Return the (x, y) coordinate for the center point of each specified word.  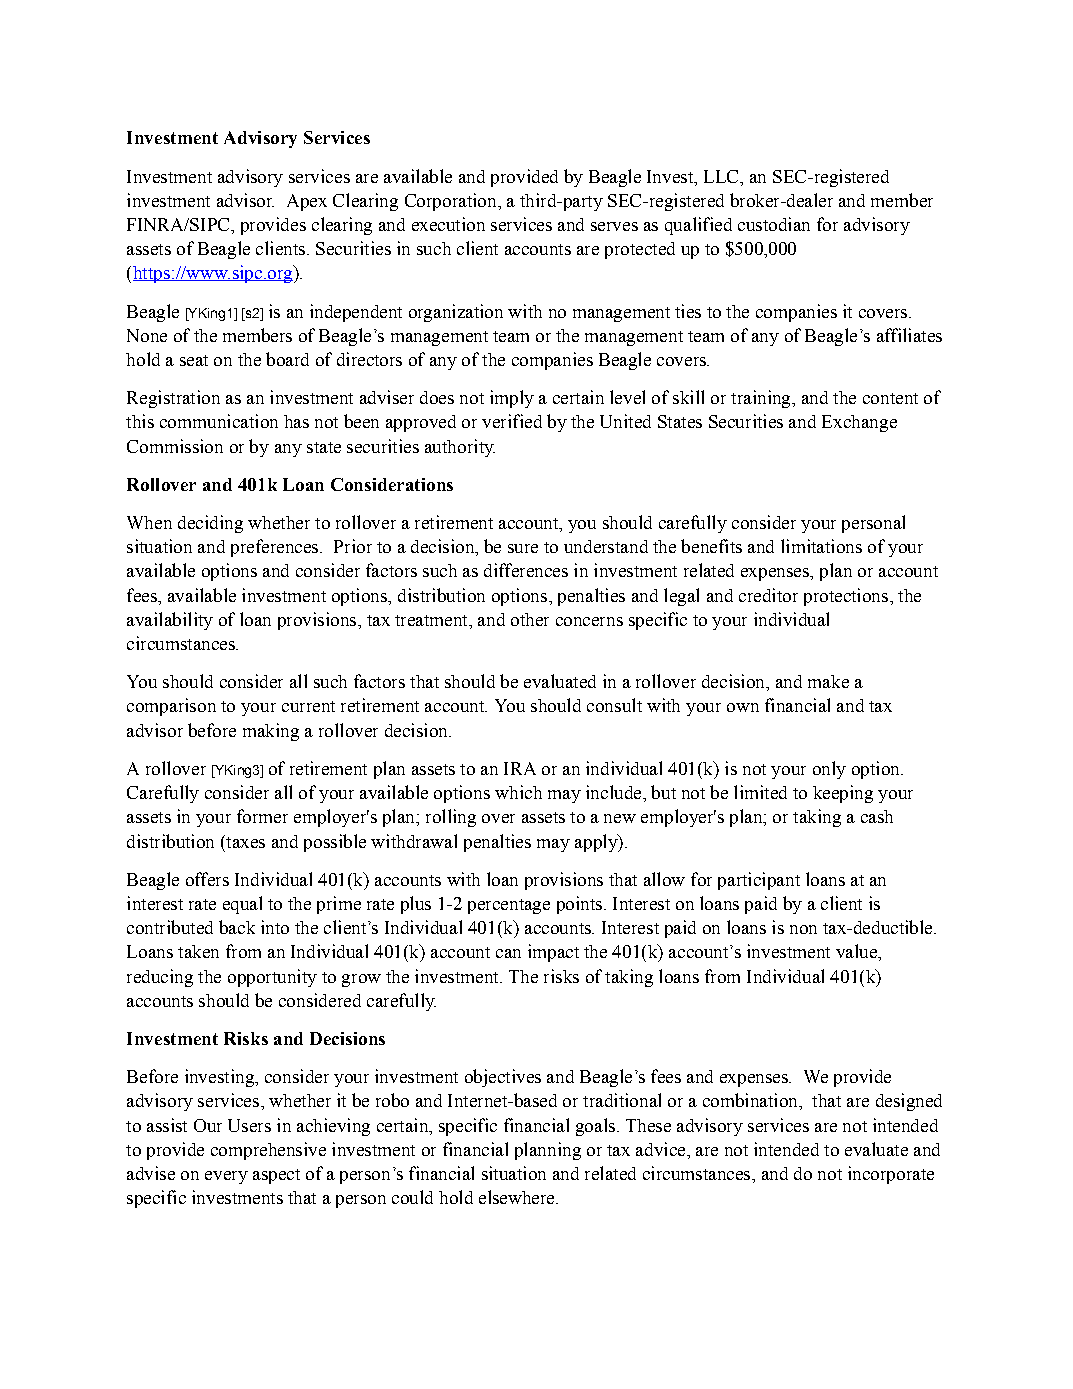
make (828, 681)
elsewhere (518, 1197)
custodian (774, 224)
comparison (171, 707)
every (226, 1177)
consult (614, 705)
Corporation (452, 202)
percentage (509, 906)
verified (512, 421)
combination (751, 1100)
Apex (307, 202)
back (237, 927)
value (857, 951)
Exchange (859, 423)
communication (219, 421)
